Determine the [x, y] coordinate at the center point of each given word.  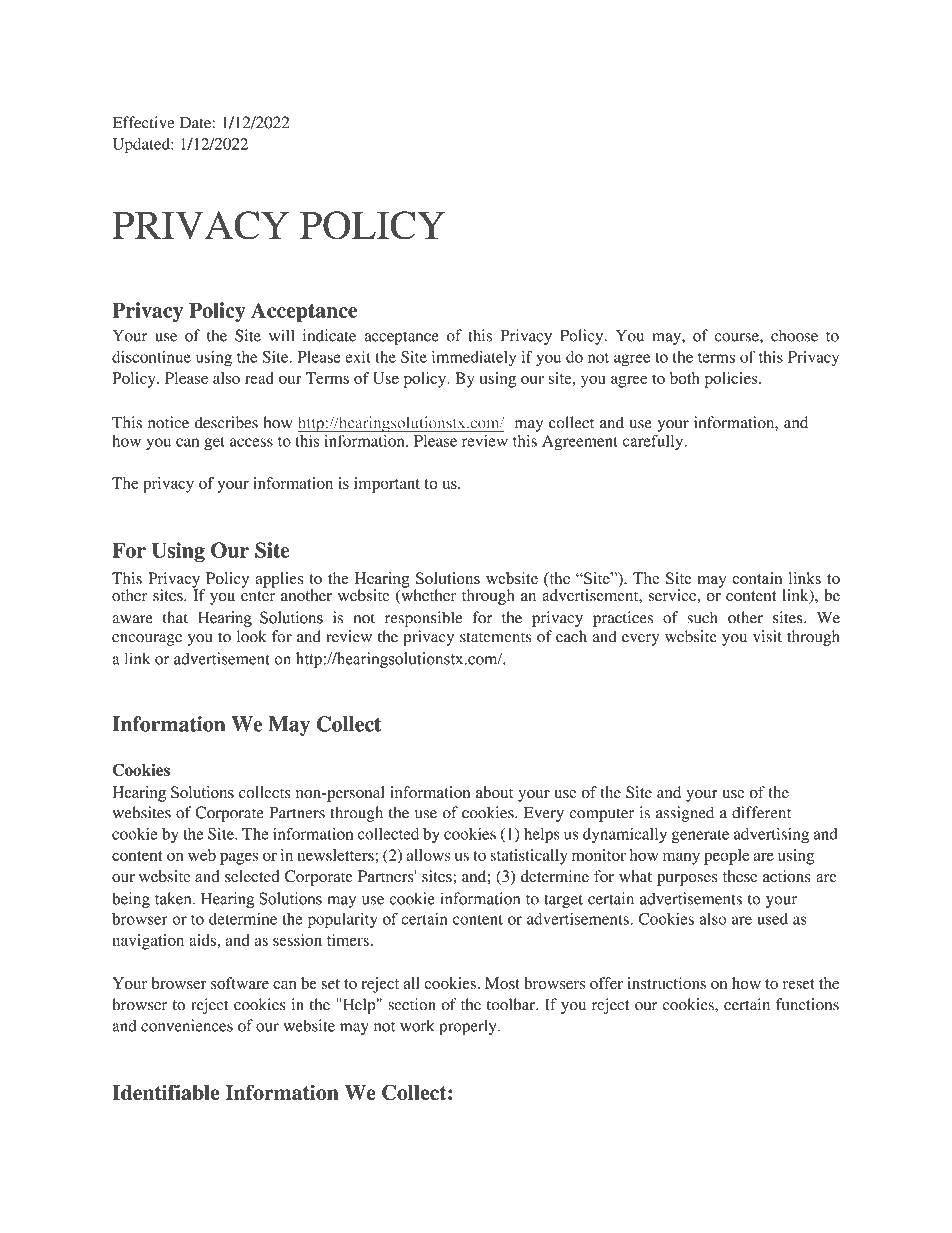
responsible [424, 619]
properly [469, 1027]
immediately [474, 359]
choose [794, 335]
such [702, 617]
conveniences [187, 1025]
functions [807, 1004]
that [175, 617]
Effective [143, 122]
